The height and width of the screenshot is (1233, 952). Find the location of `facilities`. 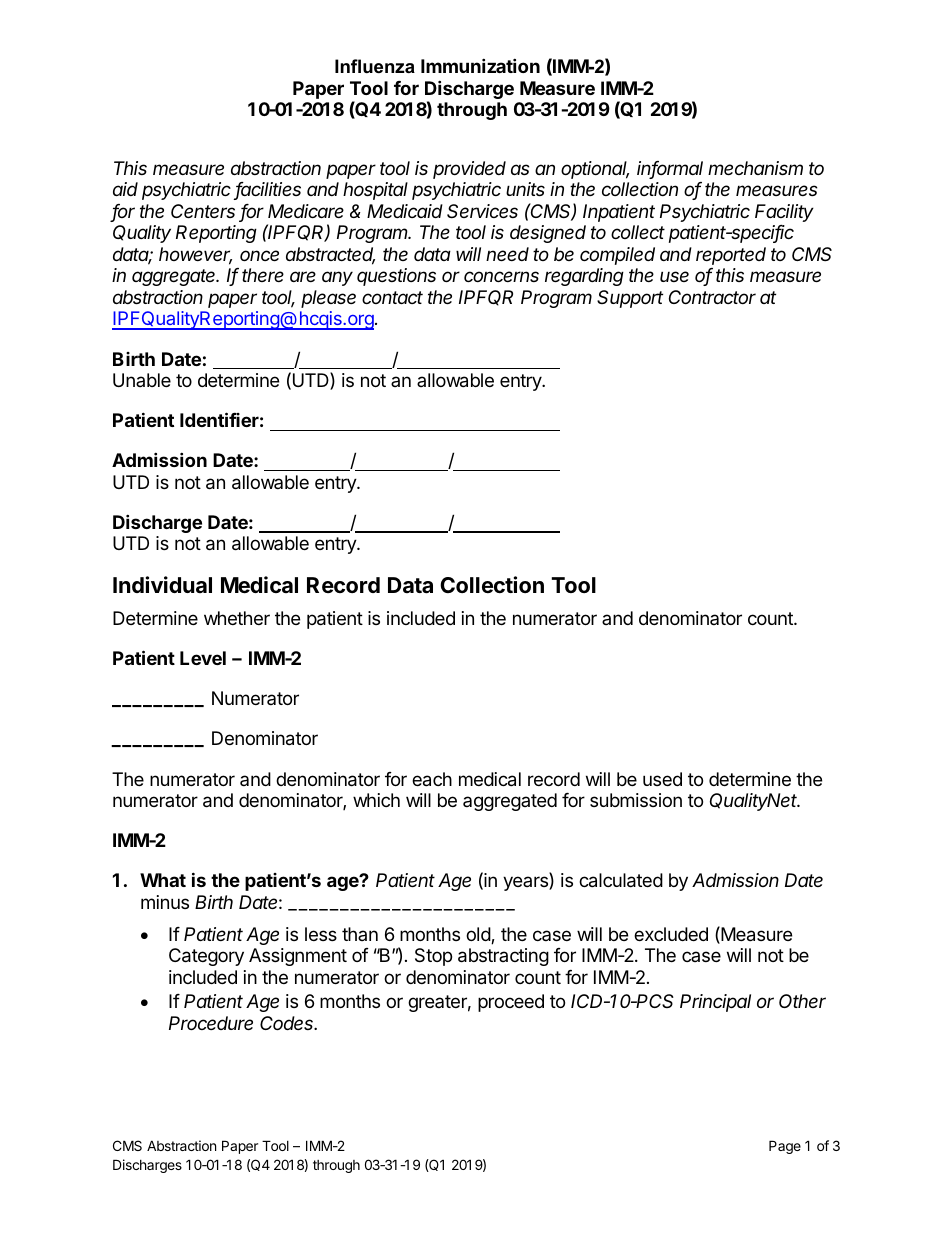

facilities is located at coordinates (267, 191).
